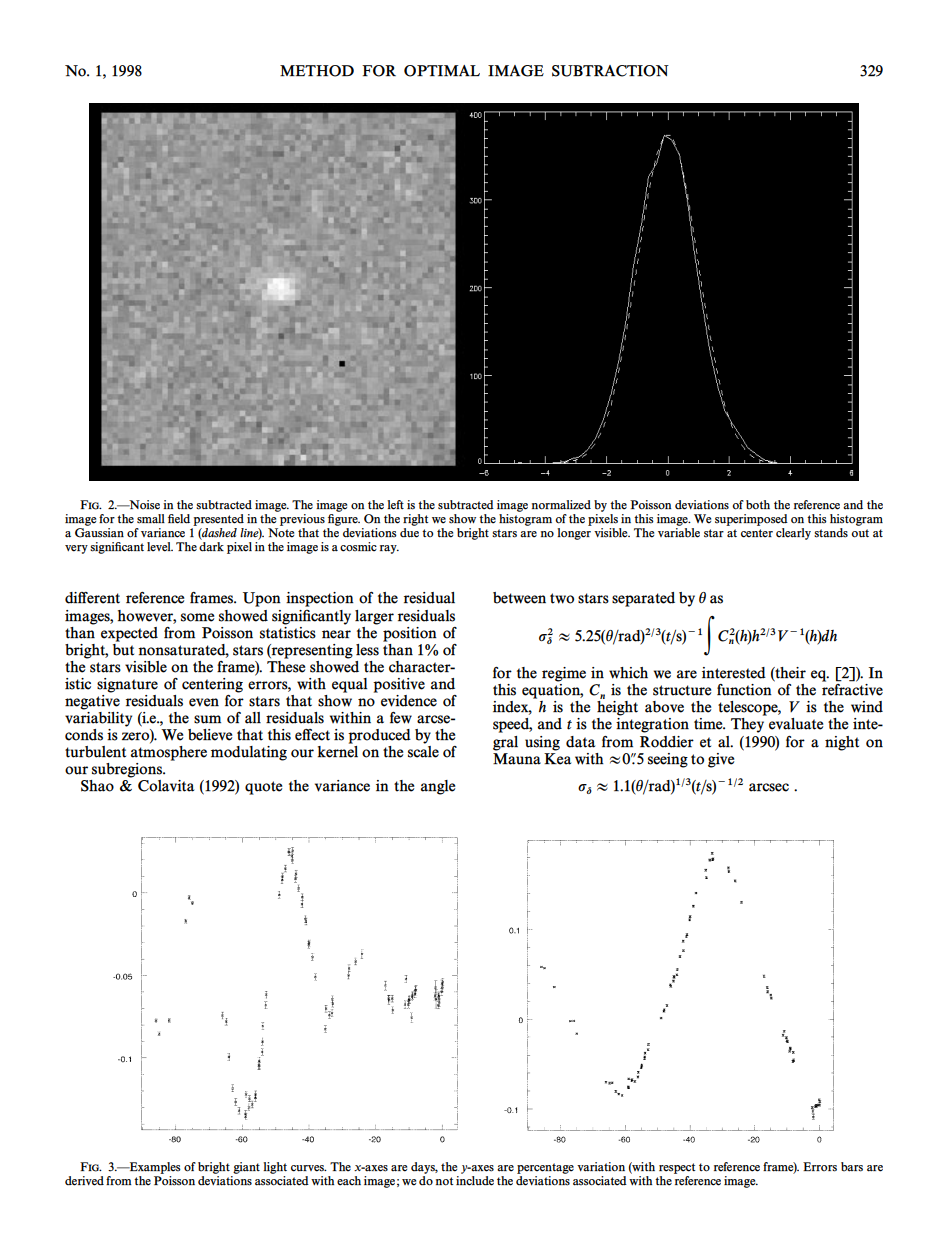 This screenshot has height=1233, width=952. I want to click on subregions, so click(128, 770).
